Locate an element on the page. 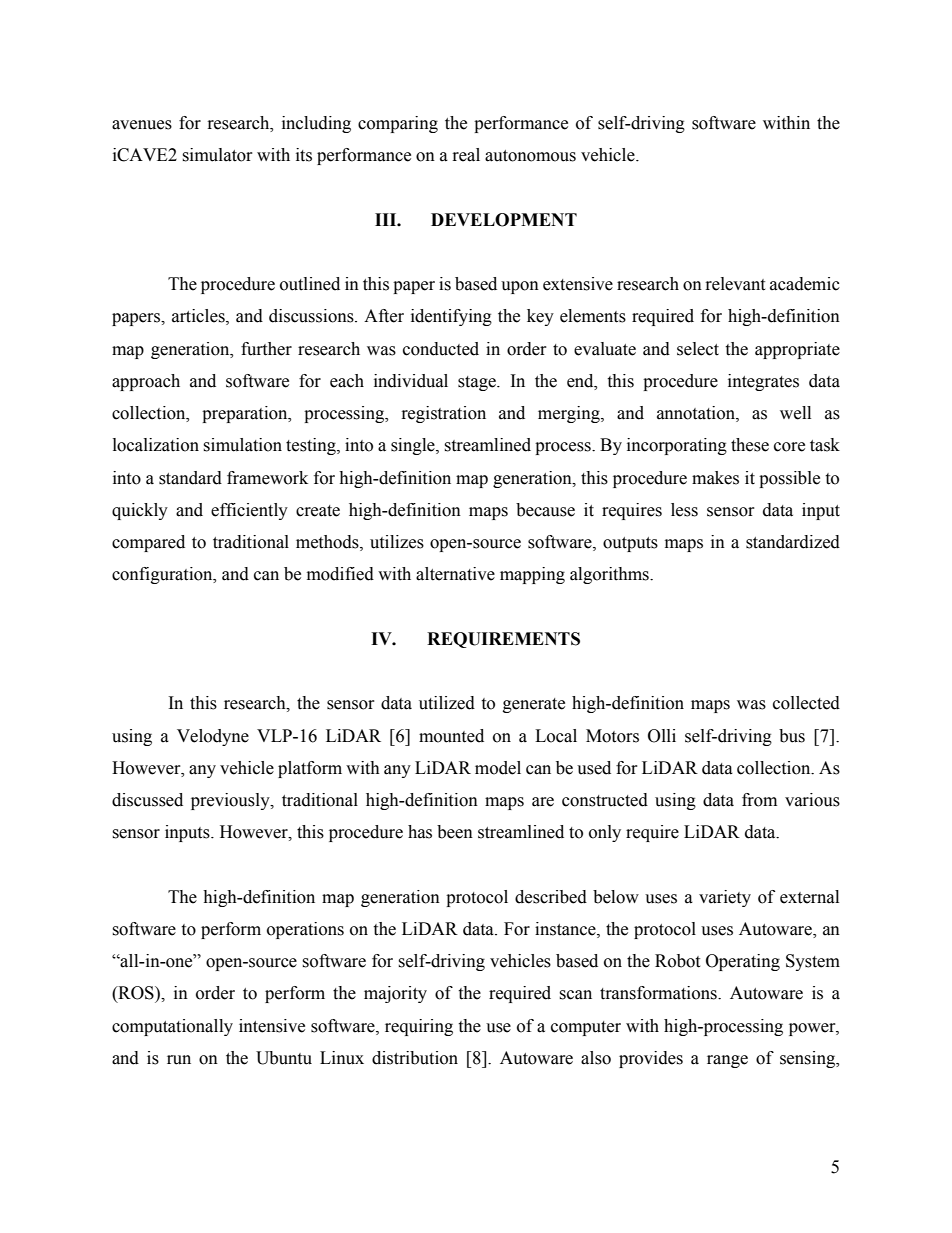 This page has height=1233, width=952. relevant is located at coordinates (735, 284).
